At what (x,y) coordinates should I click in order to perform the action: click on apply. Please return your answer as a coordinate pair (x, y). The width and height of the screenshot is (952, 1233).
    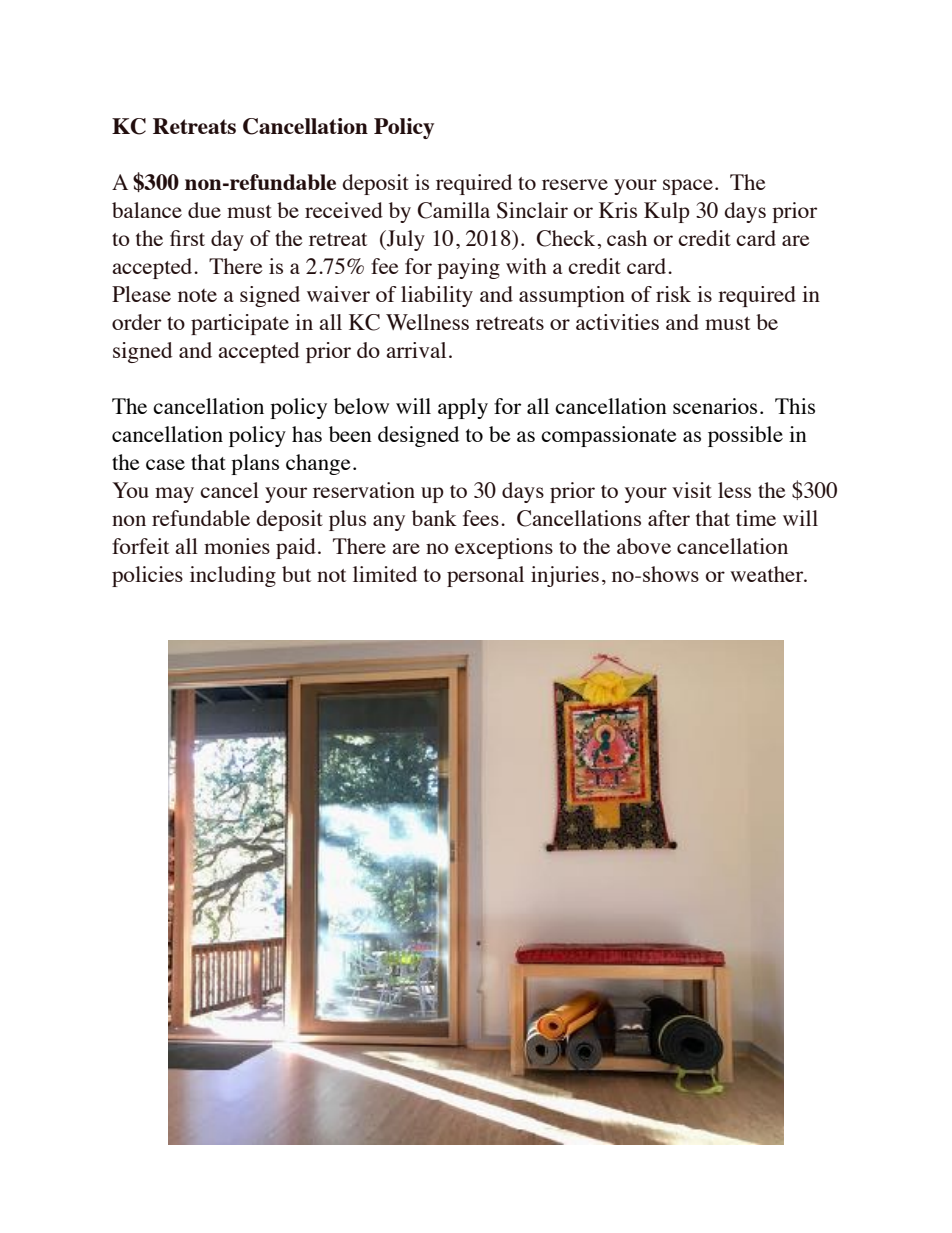
    Looking at the image, I should click on (463, 408).
